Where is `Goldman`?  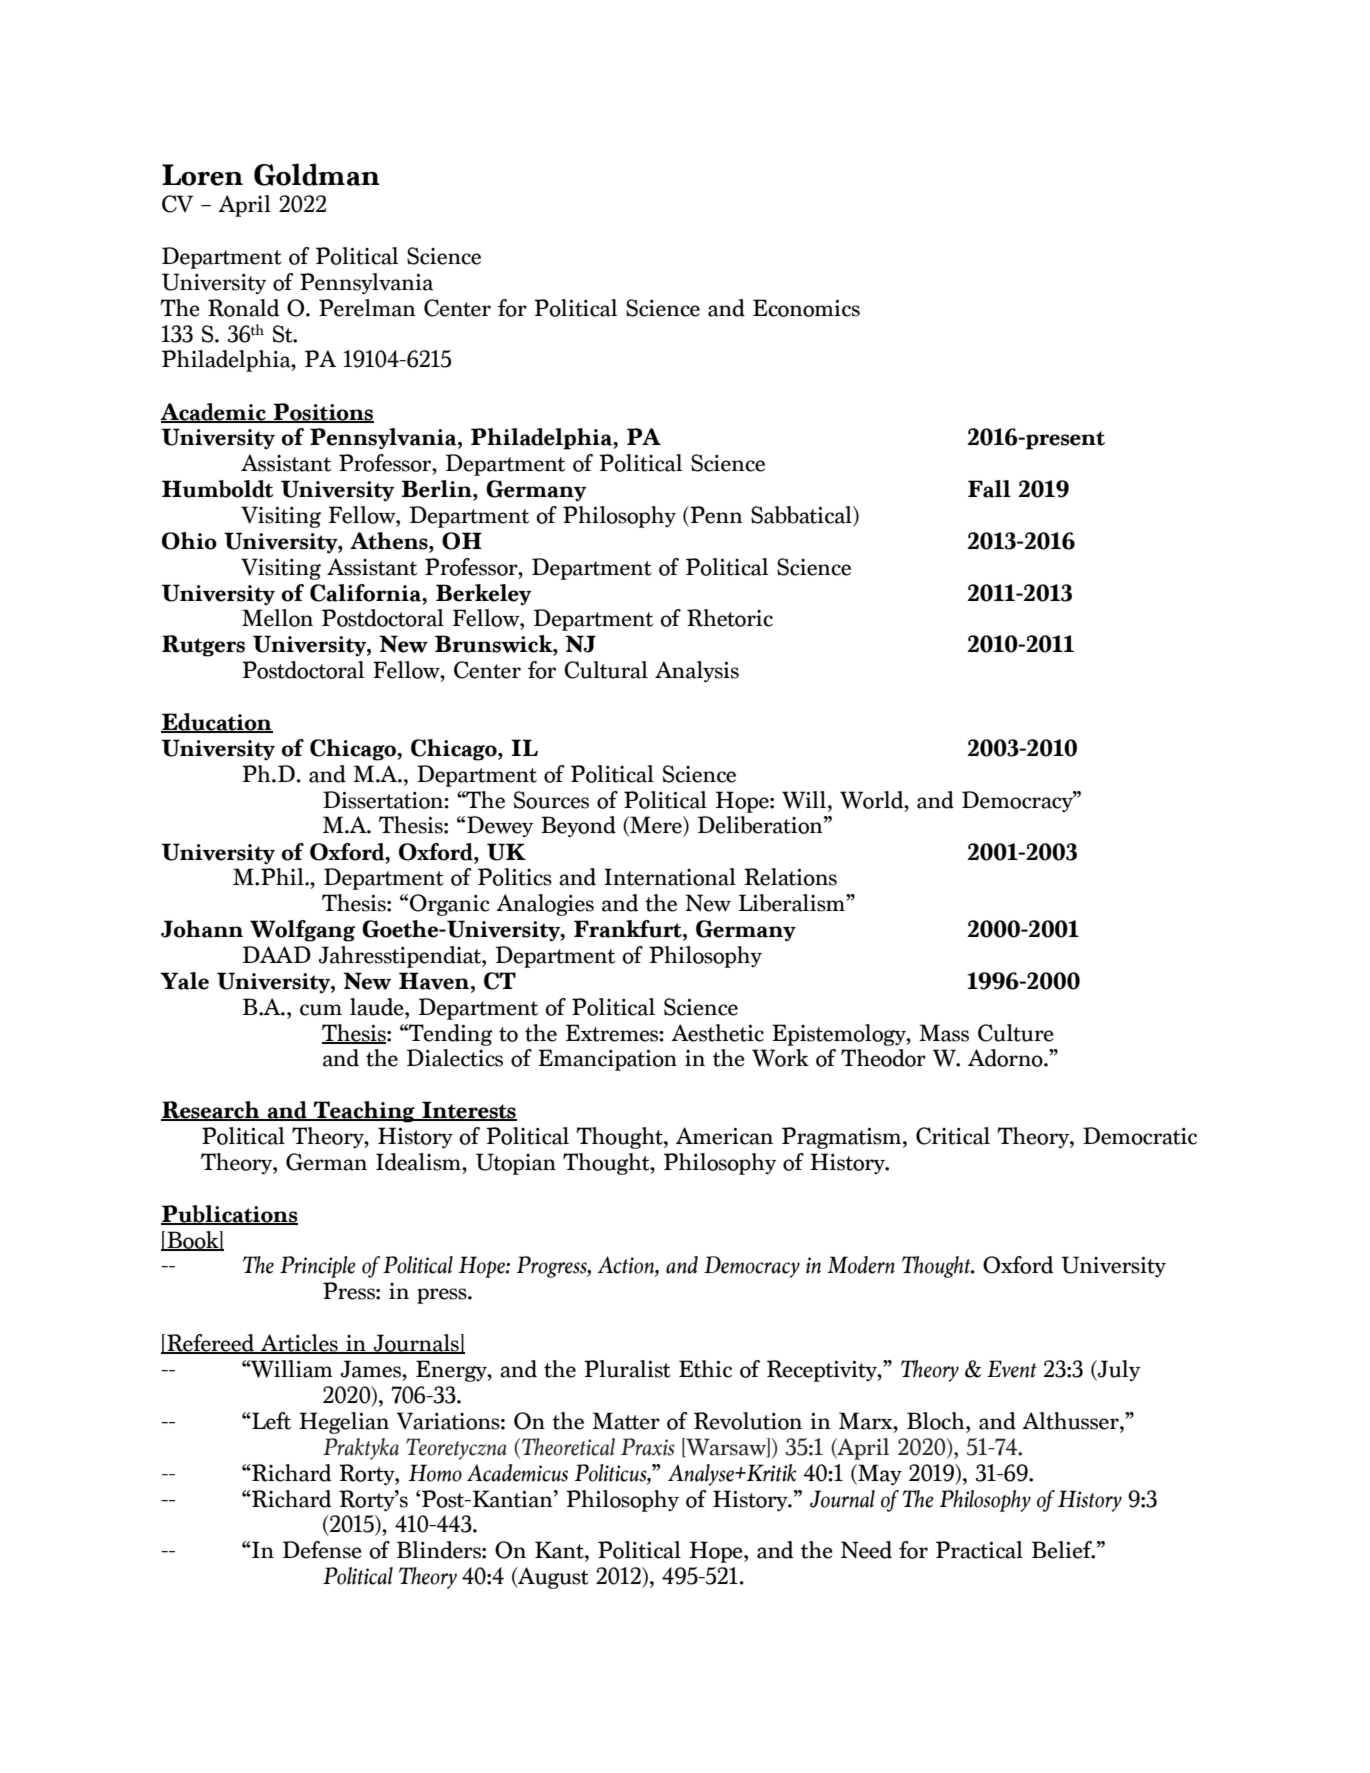
Goldman is located at coordinates (317, 174).
